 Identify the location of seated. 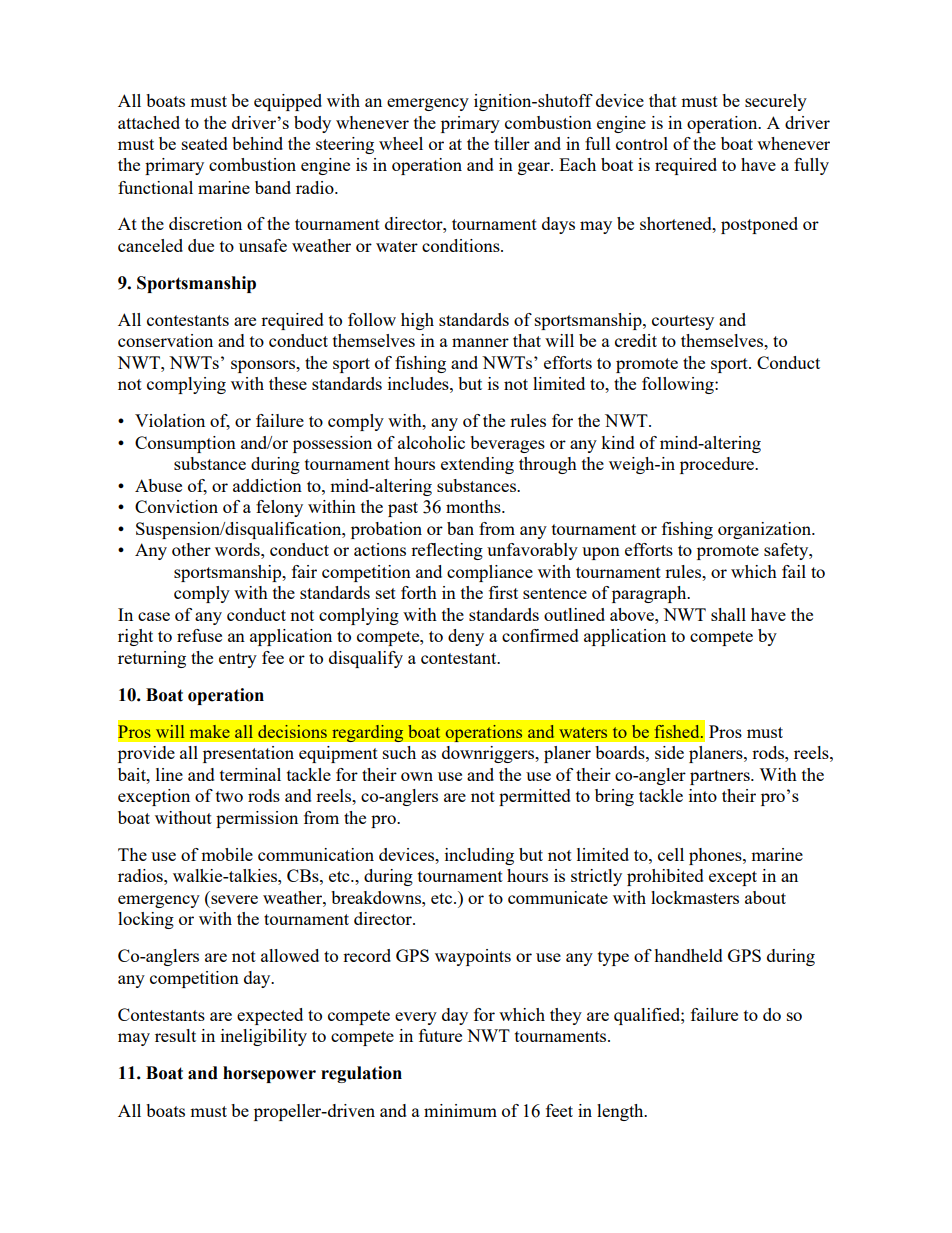
(205, 143).
